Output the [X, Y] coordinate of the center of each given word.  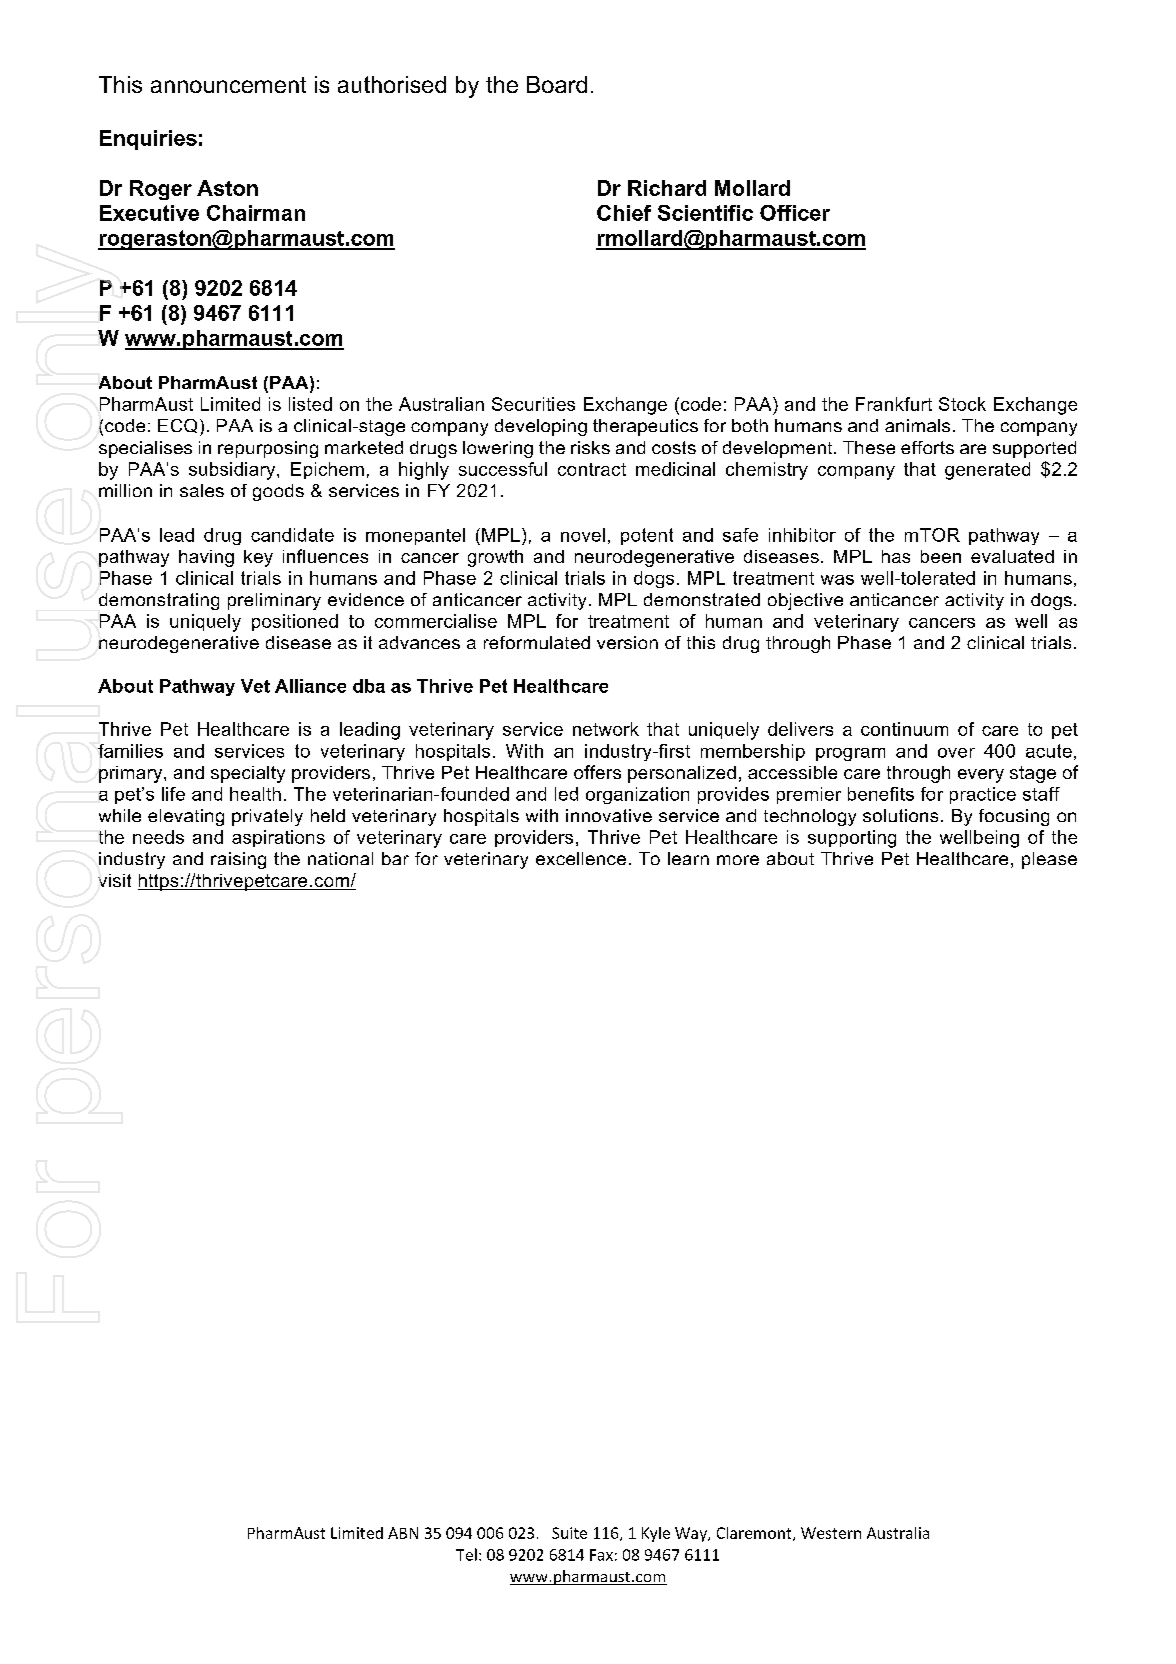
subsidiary [233, 471]
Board [557, 84]
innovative [609, 815]
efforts [927, 447]
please [1049, 860]
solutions [900, 815]
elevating [186, 817]
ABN [403, 1533]
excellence [581, 858]
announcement [228, 85]
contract [592, 469]
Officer [795, 213]
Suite [569, 1533]
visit [114, 880]
